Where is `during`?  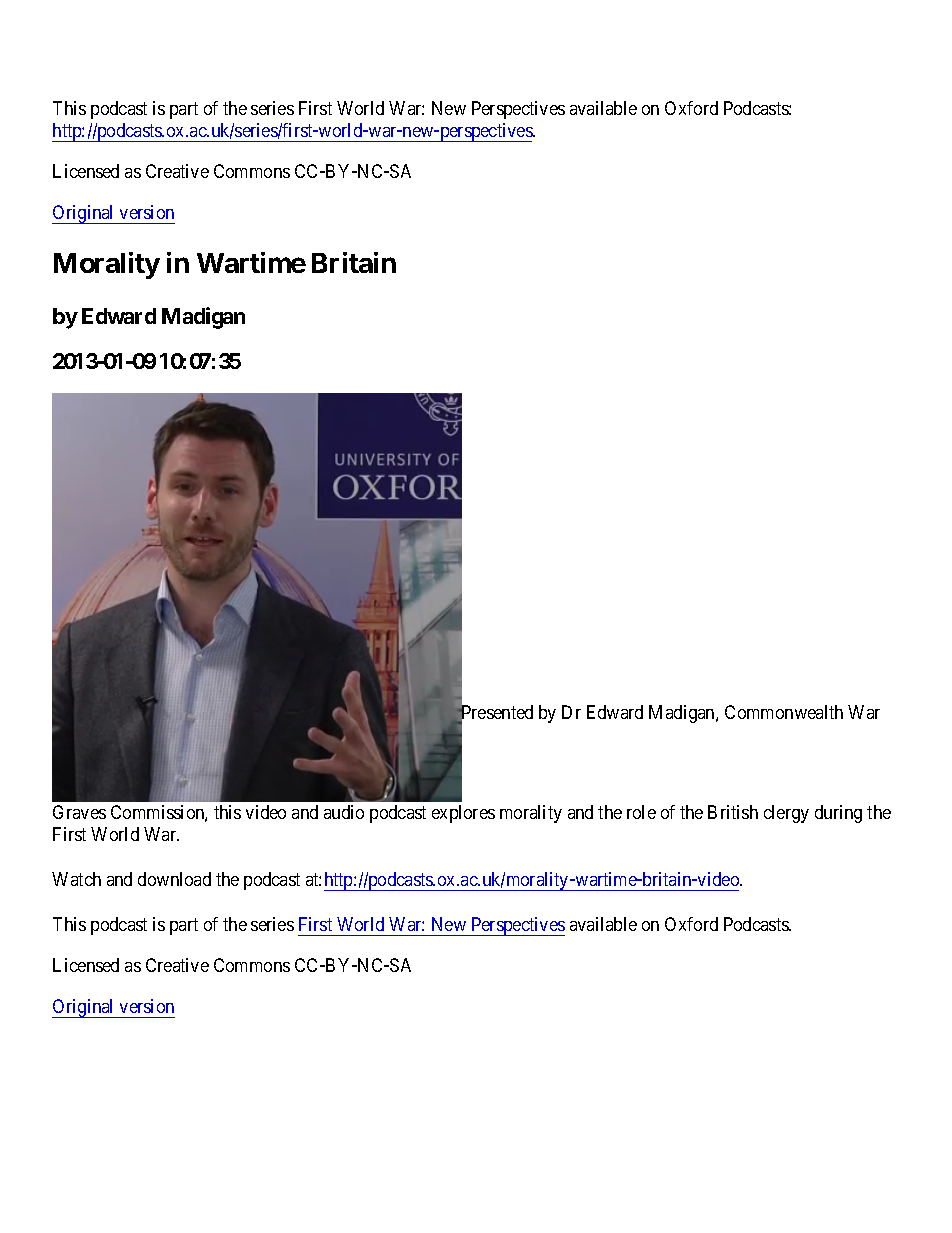
during is located at coordinates (838, 814).
